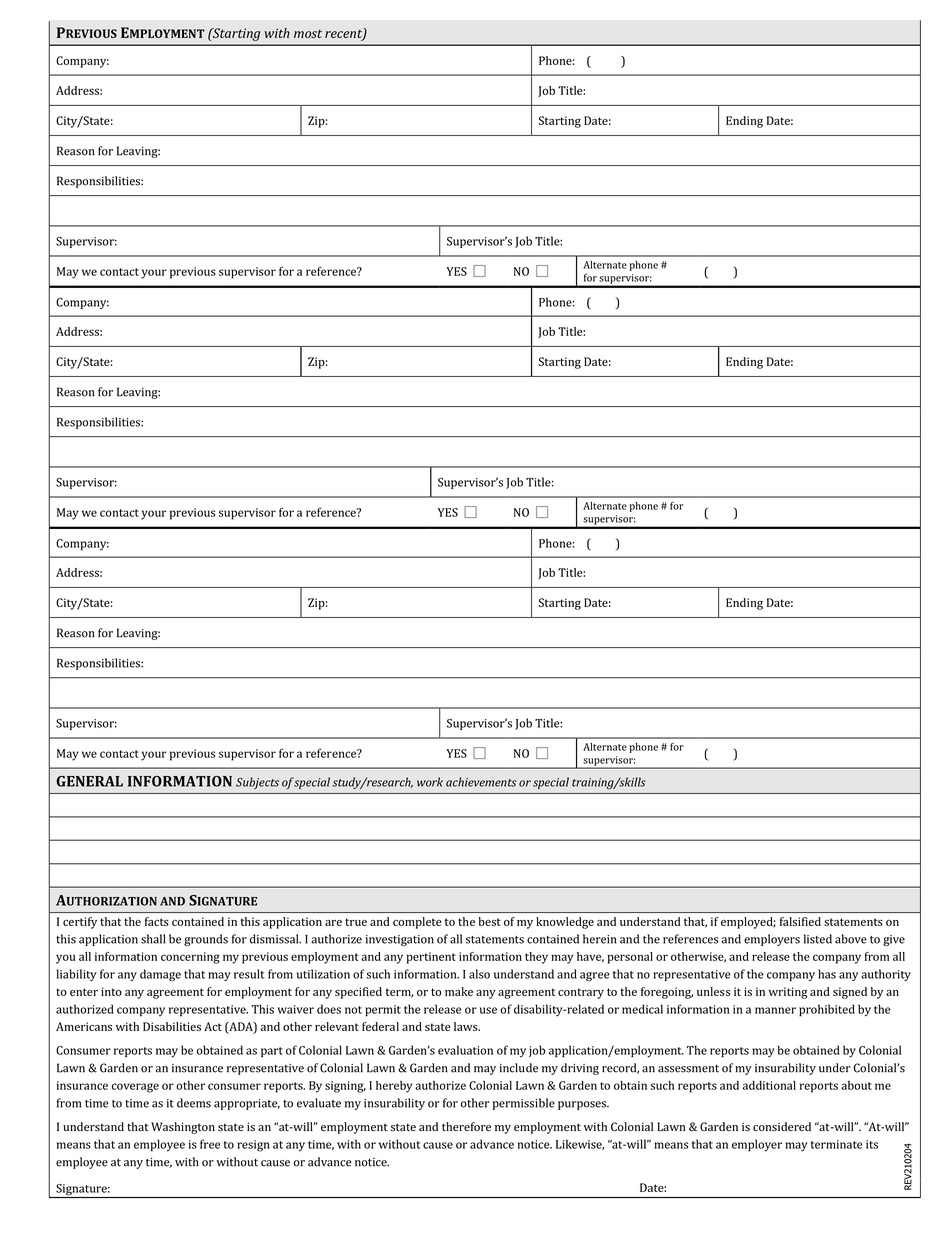 The width and height of the image is (952, 1233). What do you see at coordinates (481, 782) in the image?
I see `achievements` at bounding box center [481, 782].
